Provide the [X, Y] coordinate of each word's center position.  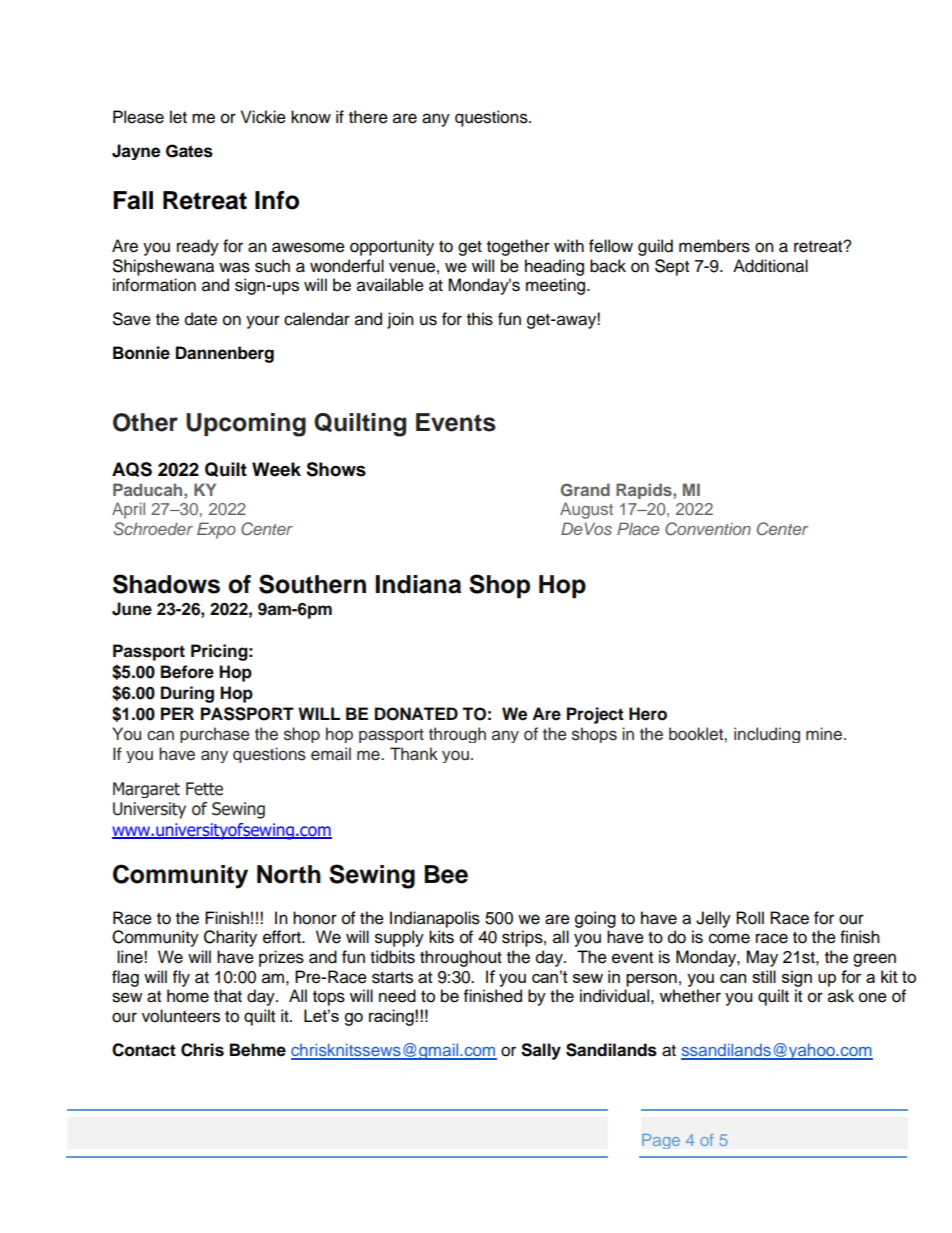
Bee [446, 874]
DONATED [416, 714]
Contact [144, 1050]
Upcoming [246, 425]
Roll [750, 918]
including [767, 735]
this [480, 319]
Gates [189, 151]
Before [187, 672]
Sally [541, 1051]
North [289, 874]
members [714, 246]
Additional [770, 266]
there [368, 117]
